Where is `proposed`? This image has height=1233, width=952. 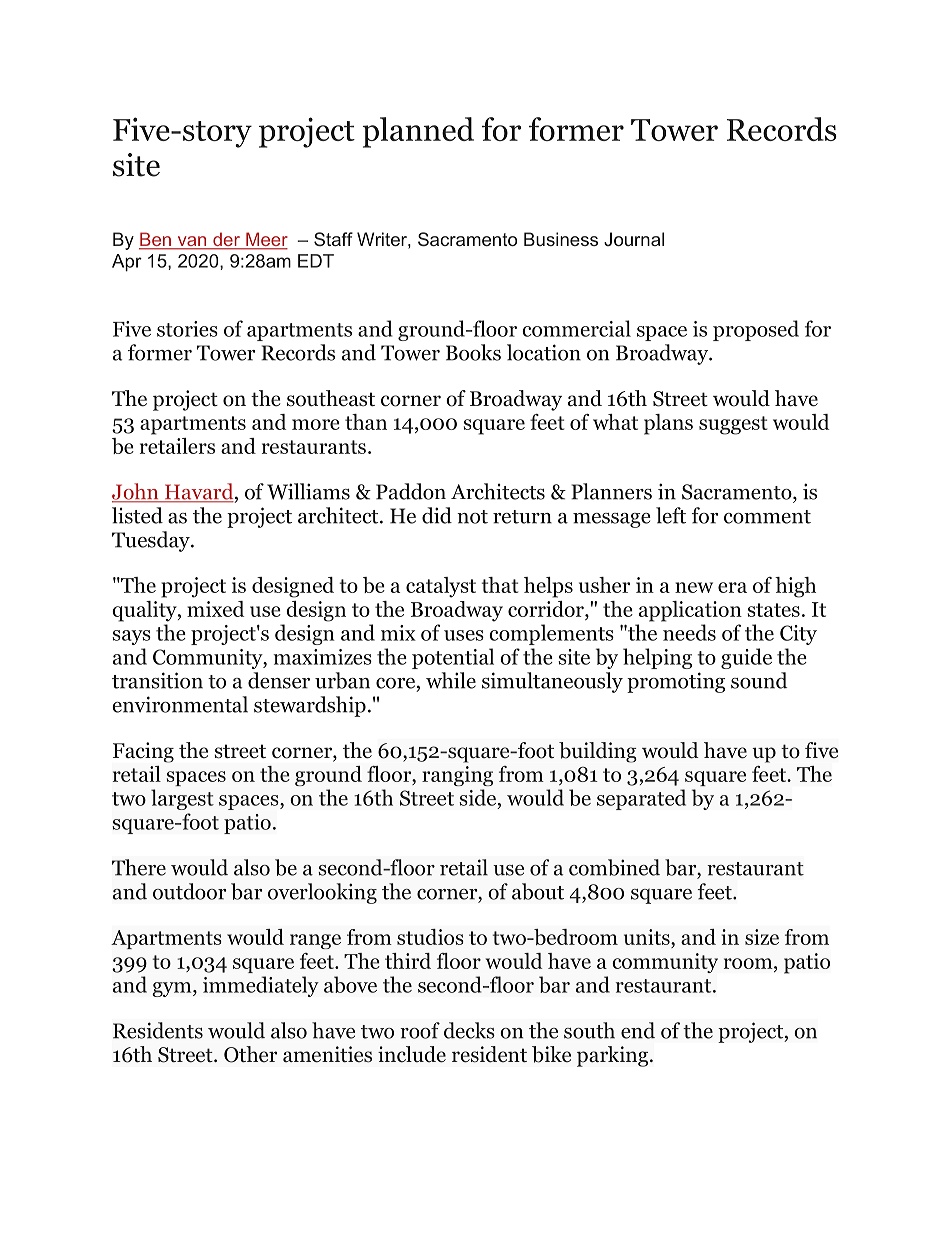 proposed is located at coordinates (756, 330).
